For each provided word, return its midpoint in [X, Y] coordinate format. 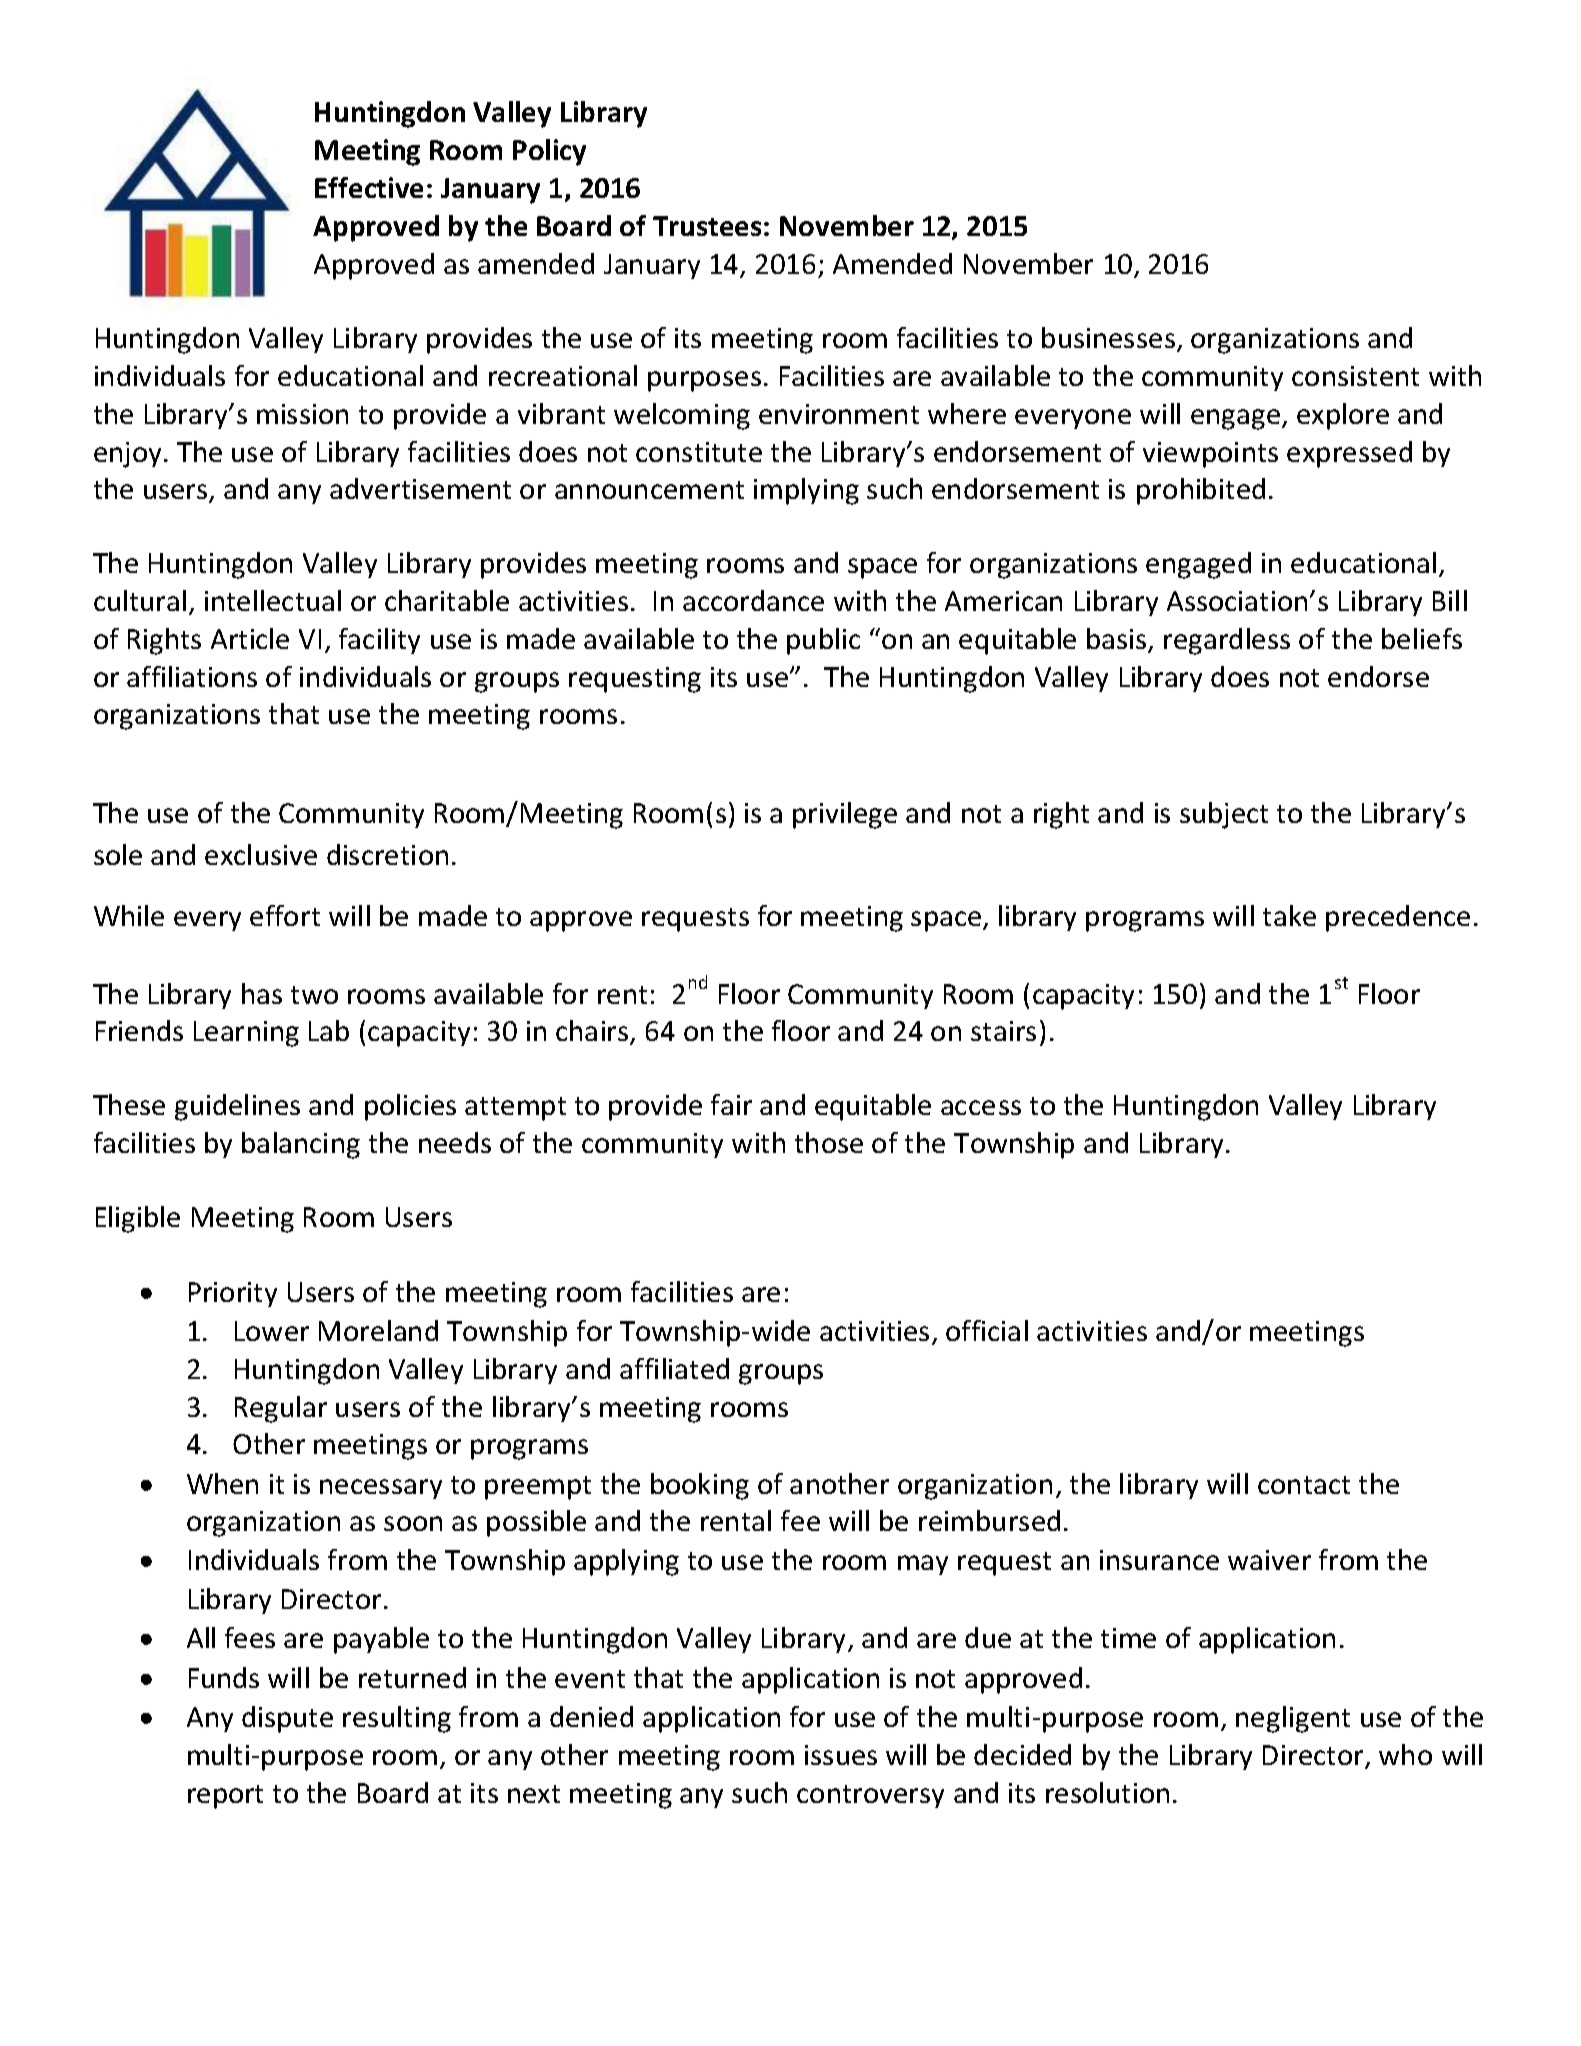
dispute [287, 1719]
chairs [593, 1032]
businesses [1108, 337]
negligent [1293, 1719]
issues [841, 1755]
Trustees [707, 226]
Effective [369, 187]
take [1289, 915]
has [262, 993]
